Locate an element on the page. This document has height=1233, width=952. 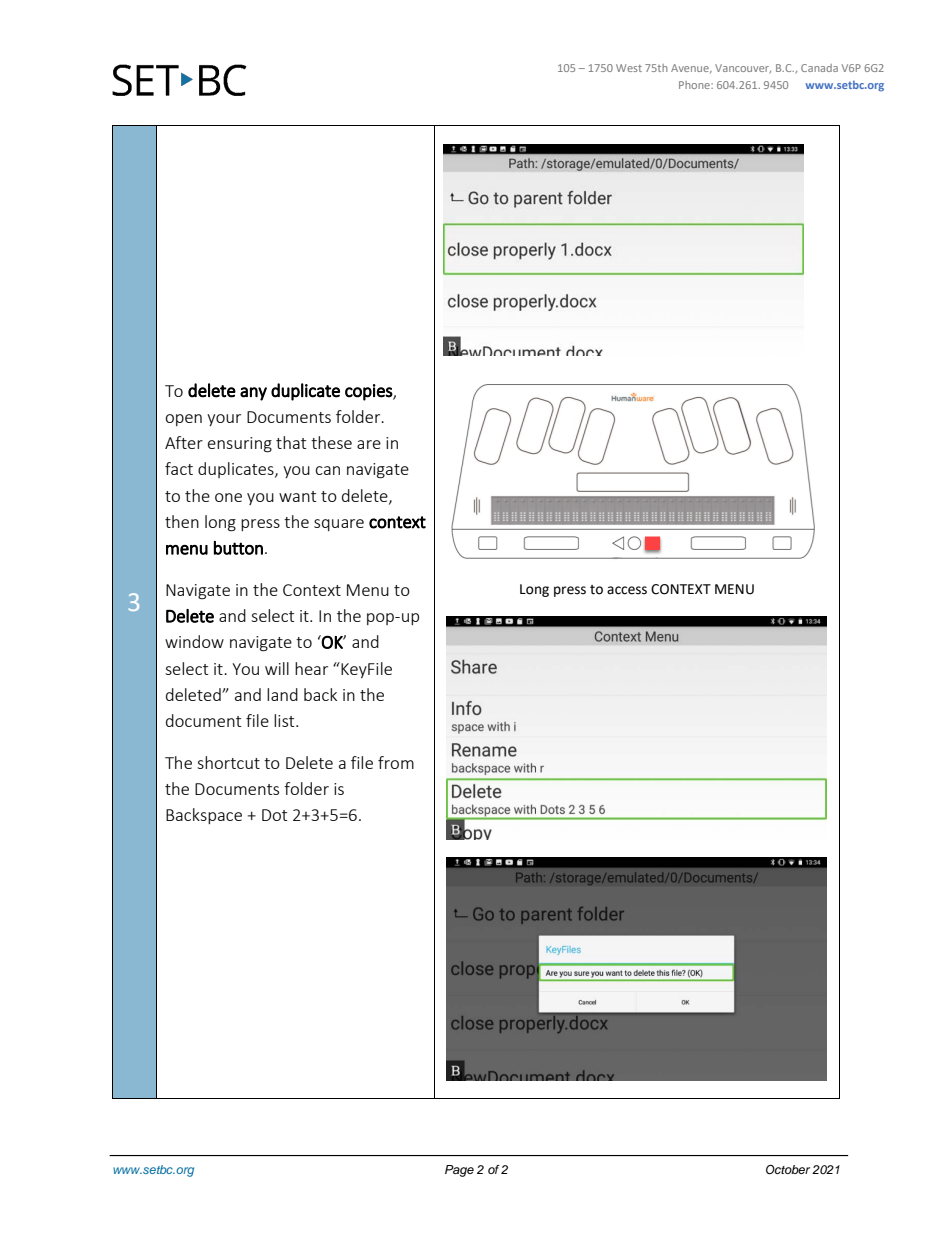
square is located at coordinates (339, 525).
